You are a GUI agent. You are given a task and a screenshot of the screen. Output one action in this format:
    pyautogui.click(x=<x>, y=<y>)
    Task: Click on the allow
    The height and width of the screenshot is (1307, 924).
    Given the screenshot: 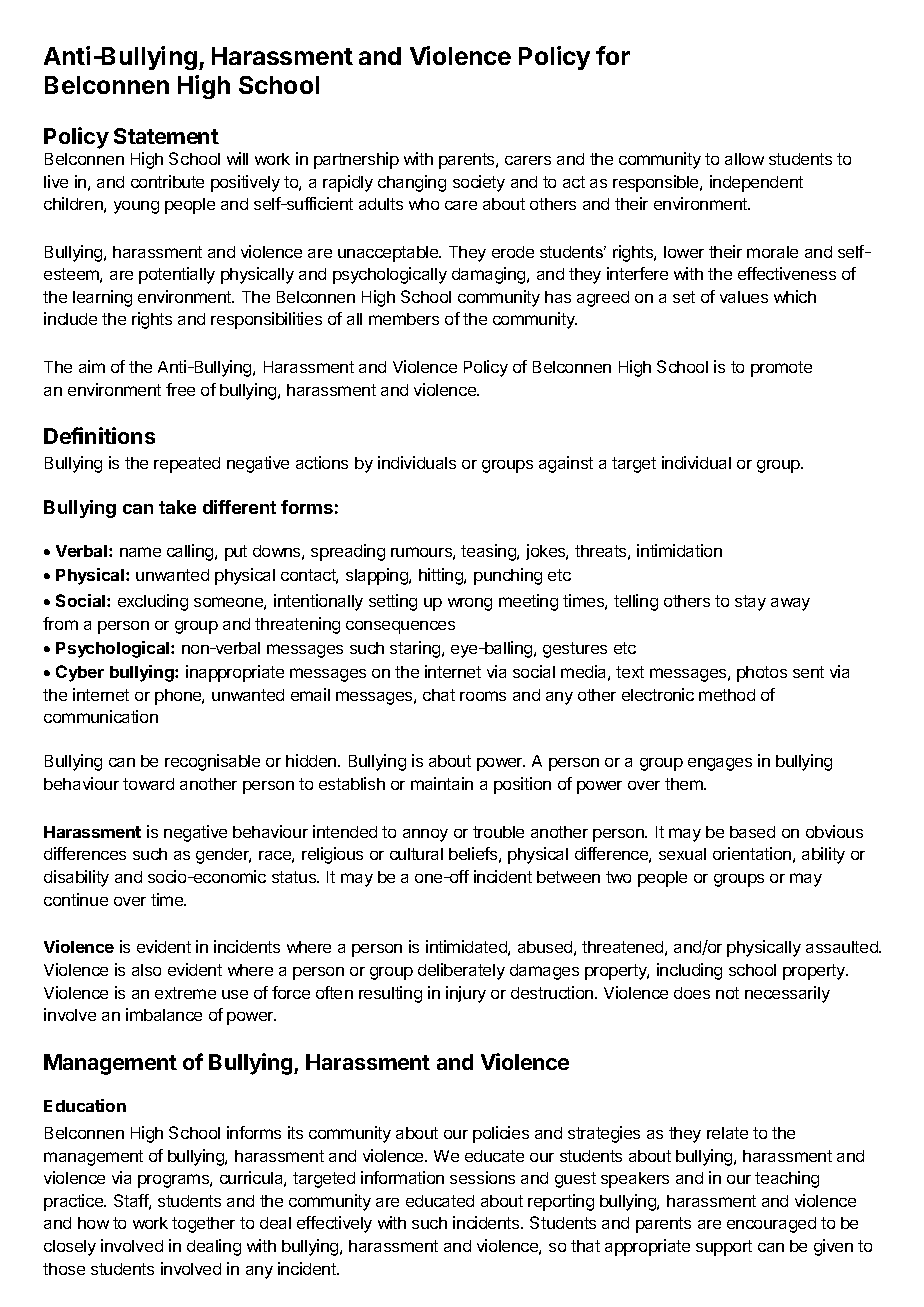 What is the action you would take?
    pyautogui.click(x=744, y=159)
